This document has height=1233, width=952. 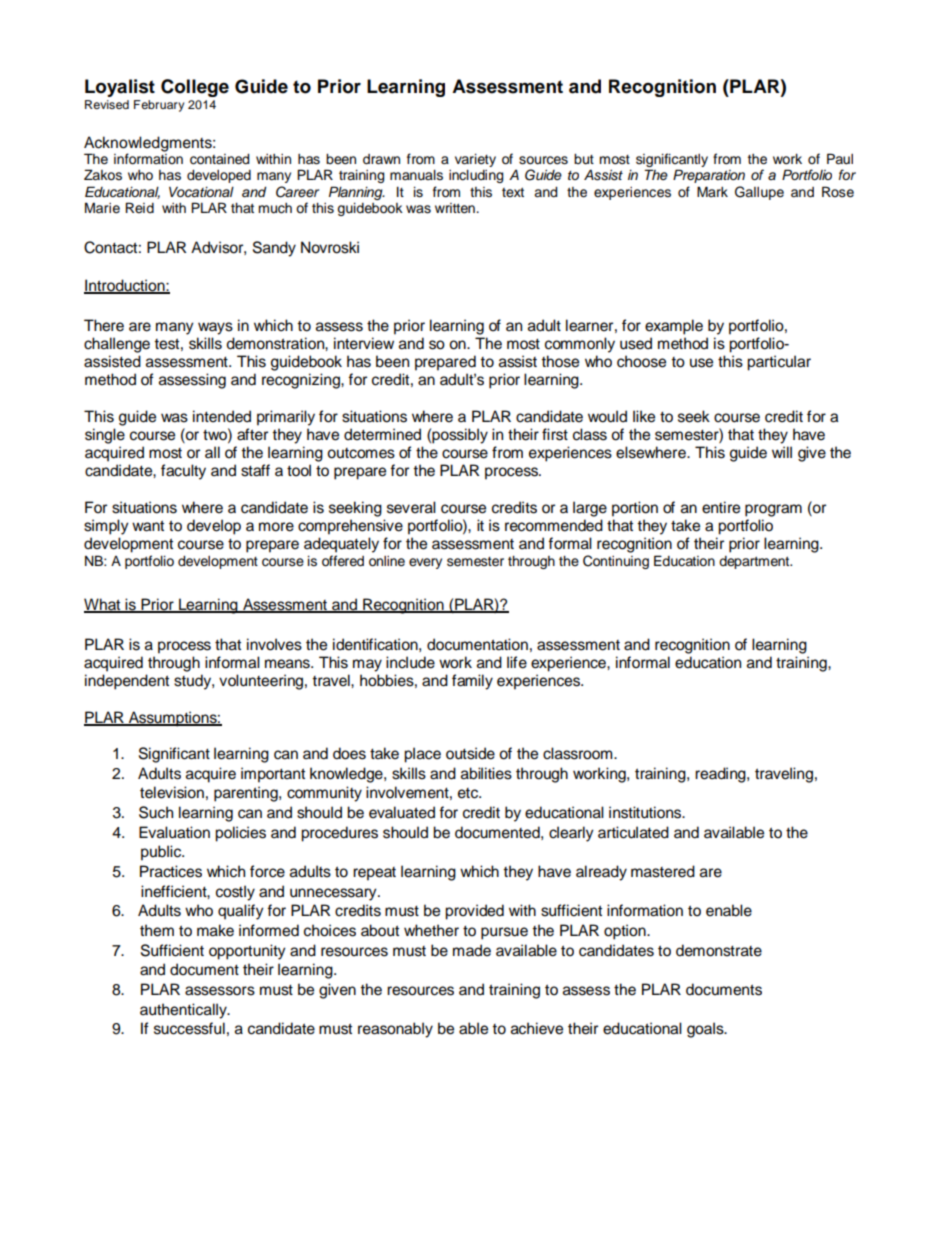 What do you see at coordinates (782, 452) in the document?
I see `will` at bounding box center [782, 452].
